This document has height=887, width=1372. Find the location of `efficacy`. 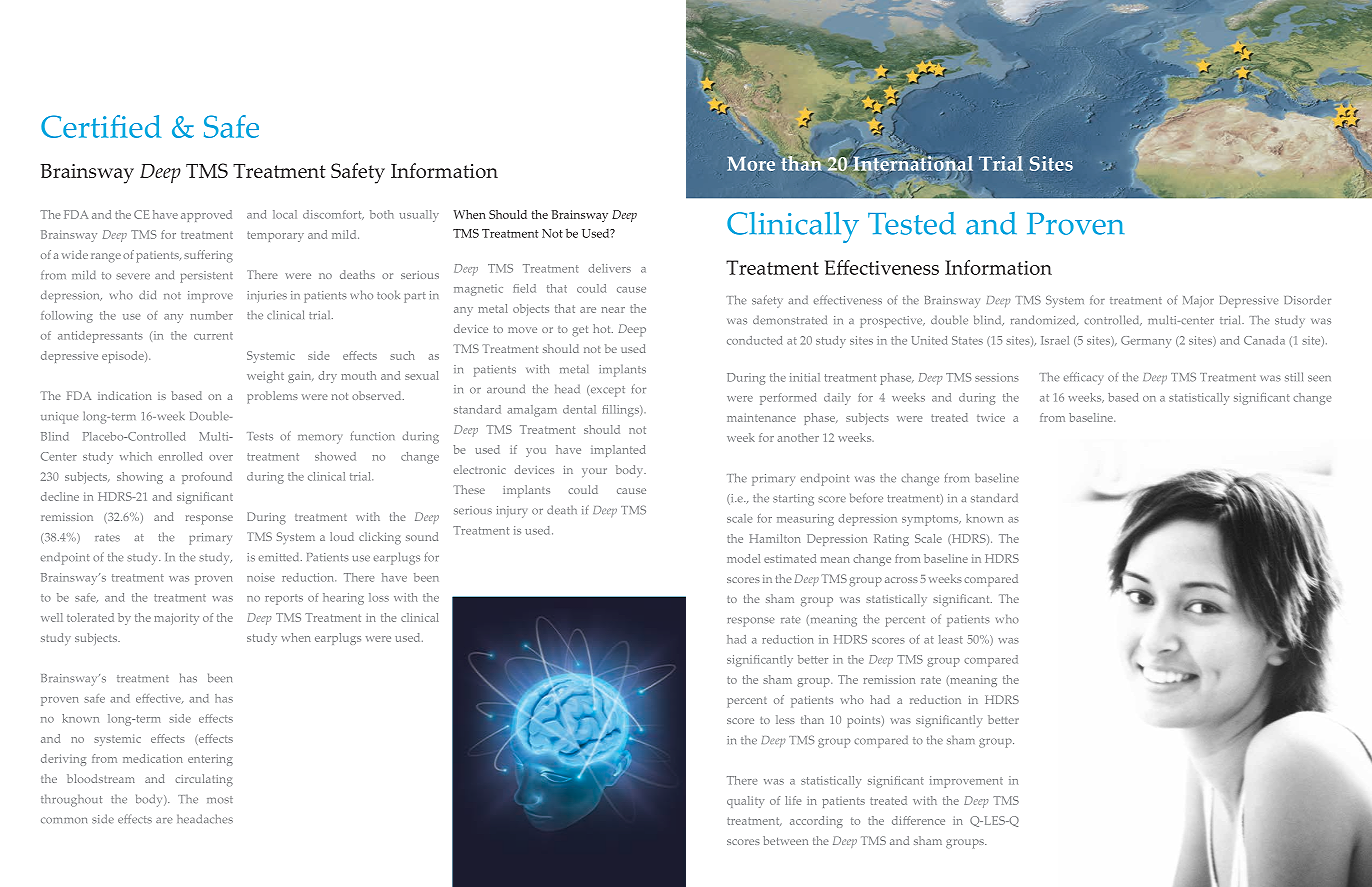

efficacy is located at coordinates (1083, 378).
